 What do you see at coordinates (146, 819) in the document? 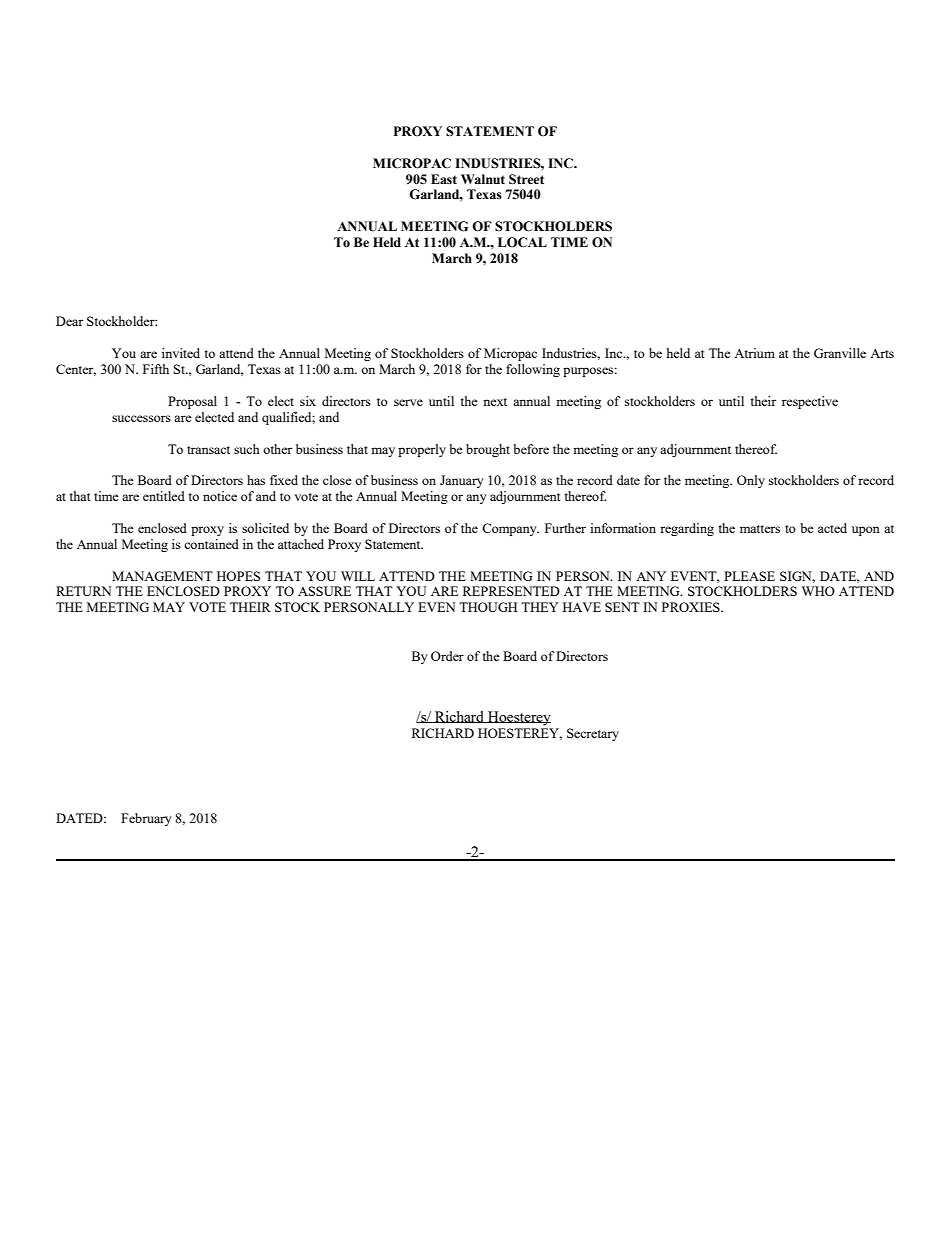
I see `February` at bounding box center [146, 819].
